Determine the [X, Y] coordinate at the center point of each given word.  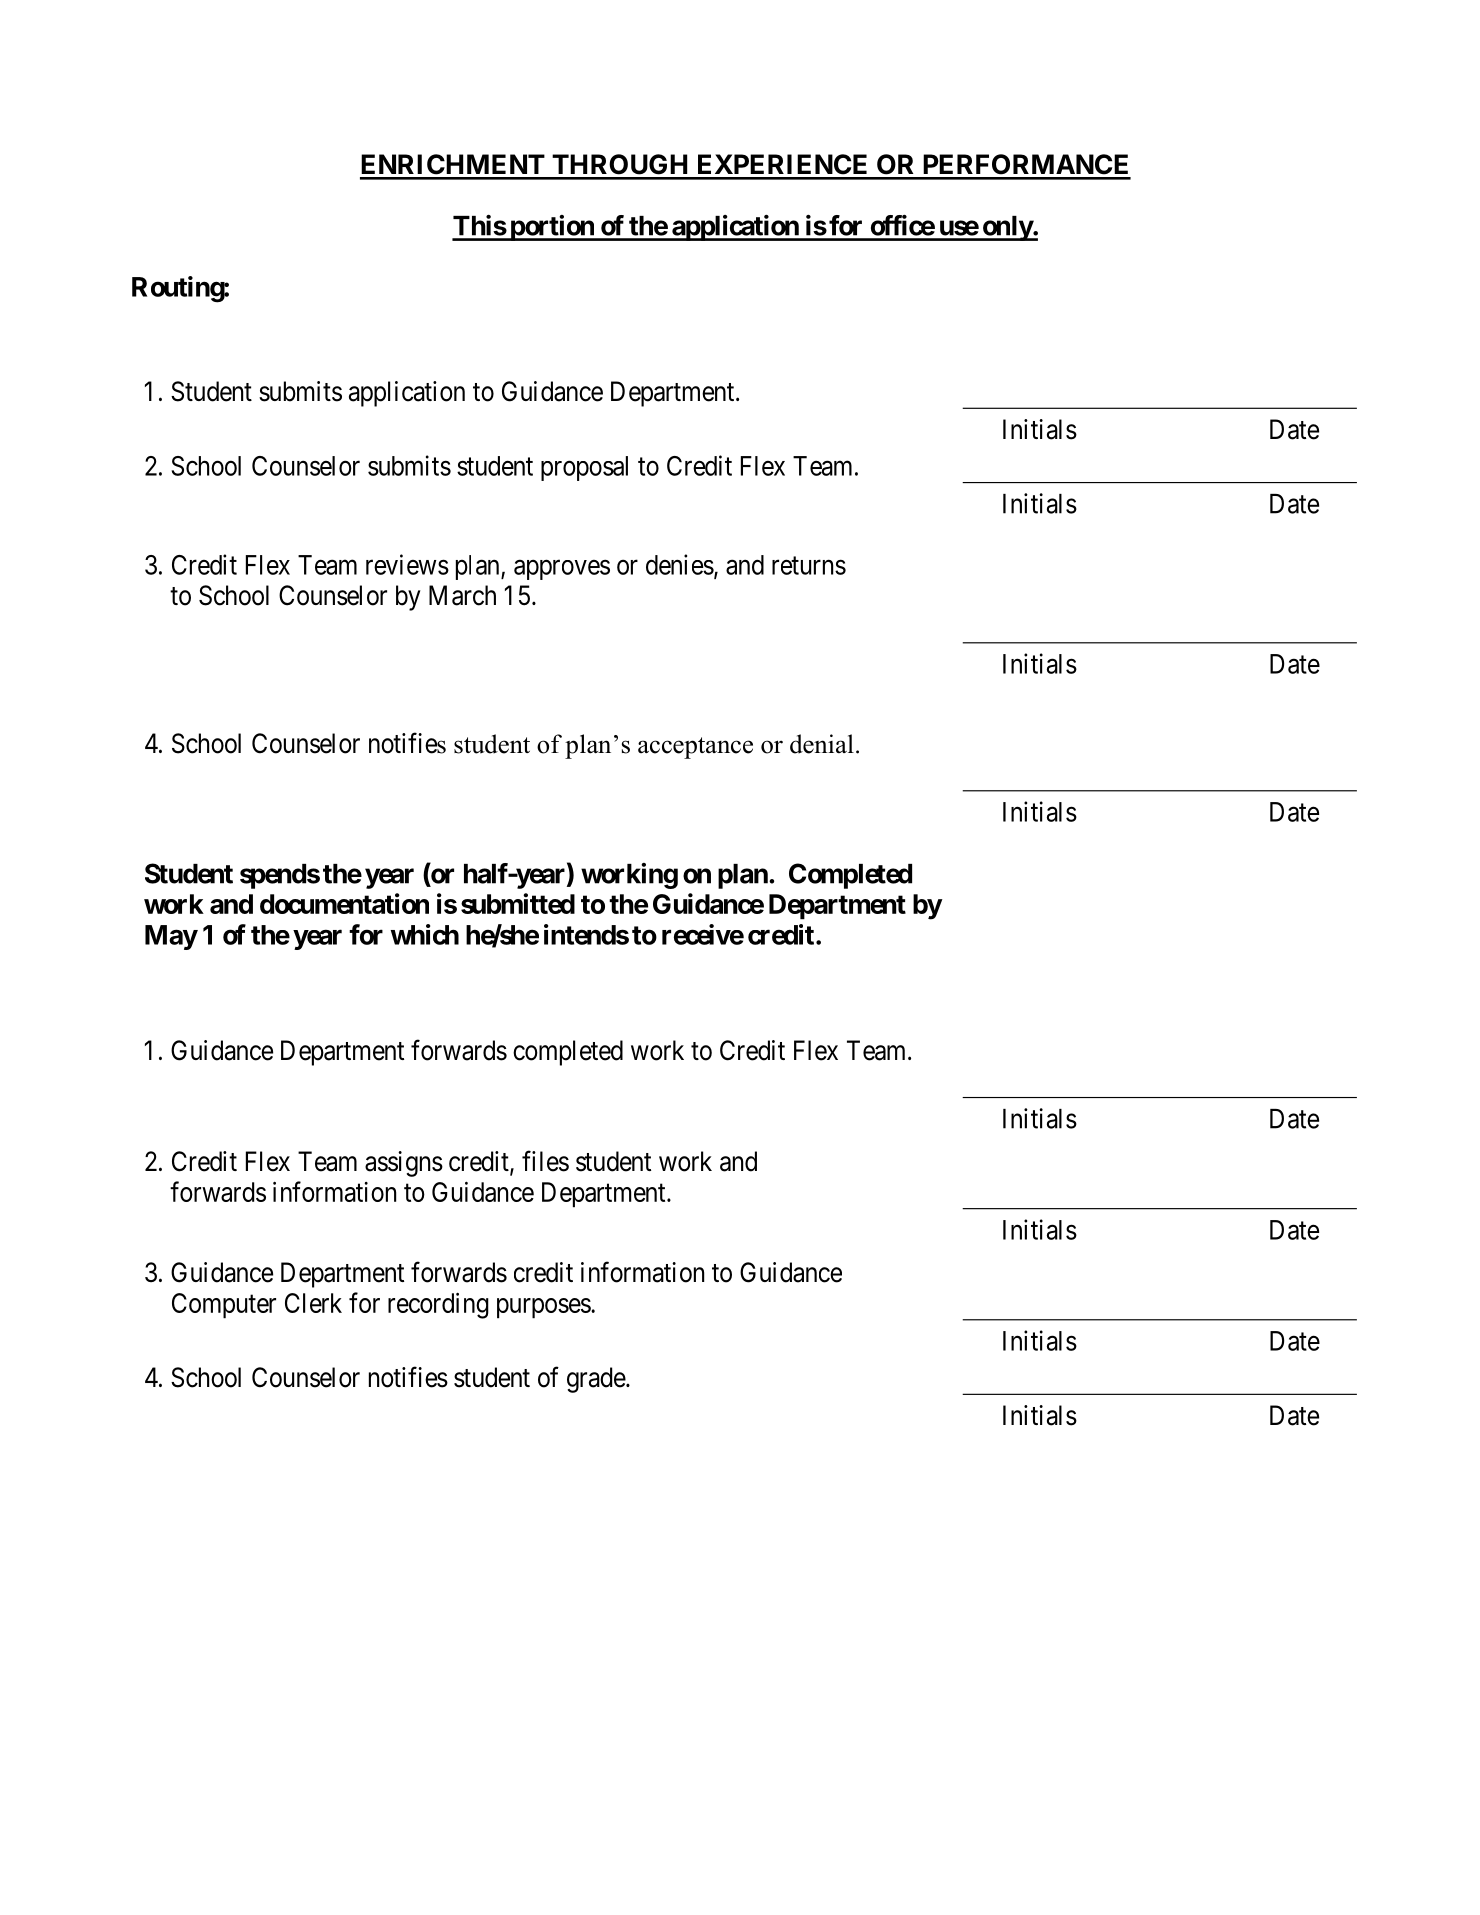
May [171, 937]
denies [680, 564]
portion [552, 228]
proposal [584, 468]
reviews [407, 564]
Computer [224, 1306]
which [425, 934]
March [462, 595]
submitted [518, 903]
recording [438, 1306]
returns [809, 566]
